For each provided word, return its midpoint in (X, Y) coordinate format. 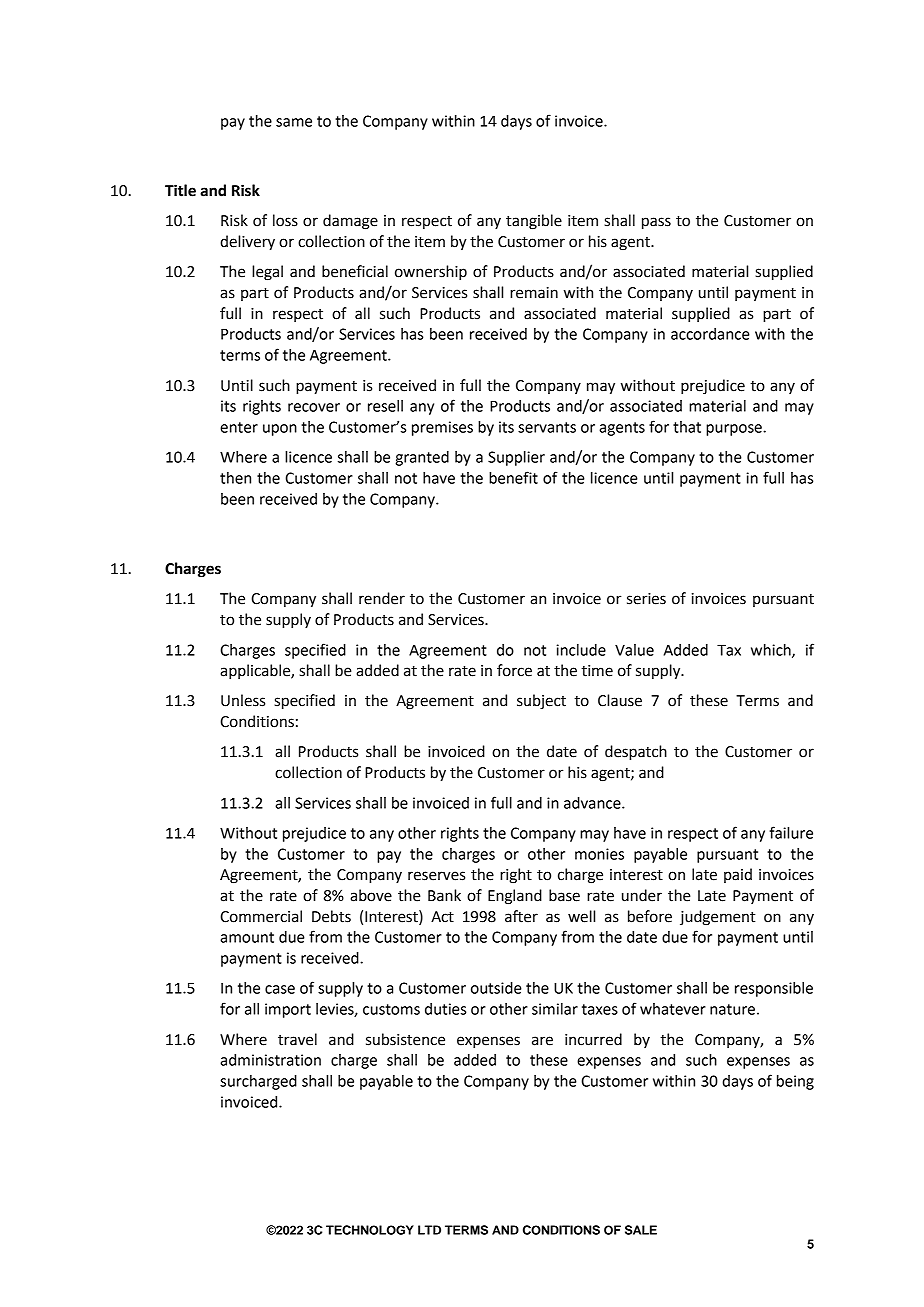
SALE (641, 1230)
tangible (534, 222)
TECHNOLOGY (370, 1230)
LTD (429, 1230)
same (294, 122)
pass (656, 223)
